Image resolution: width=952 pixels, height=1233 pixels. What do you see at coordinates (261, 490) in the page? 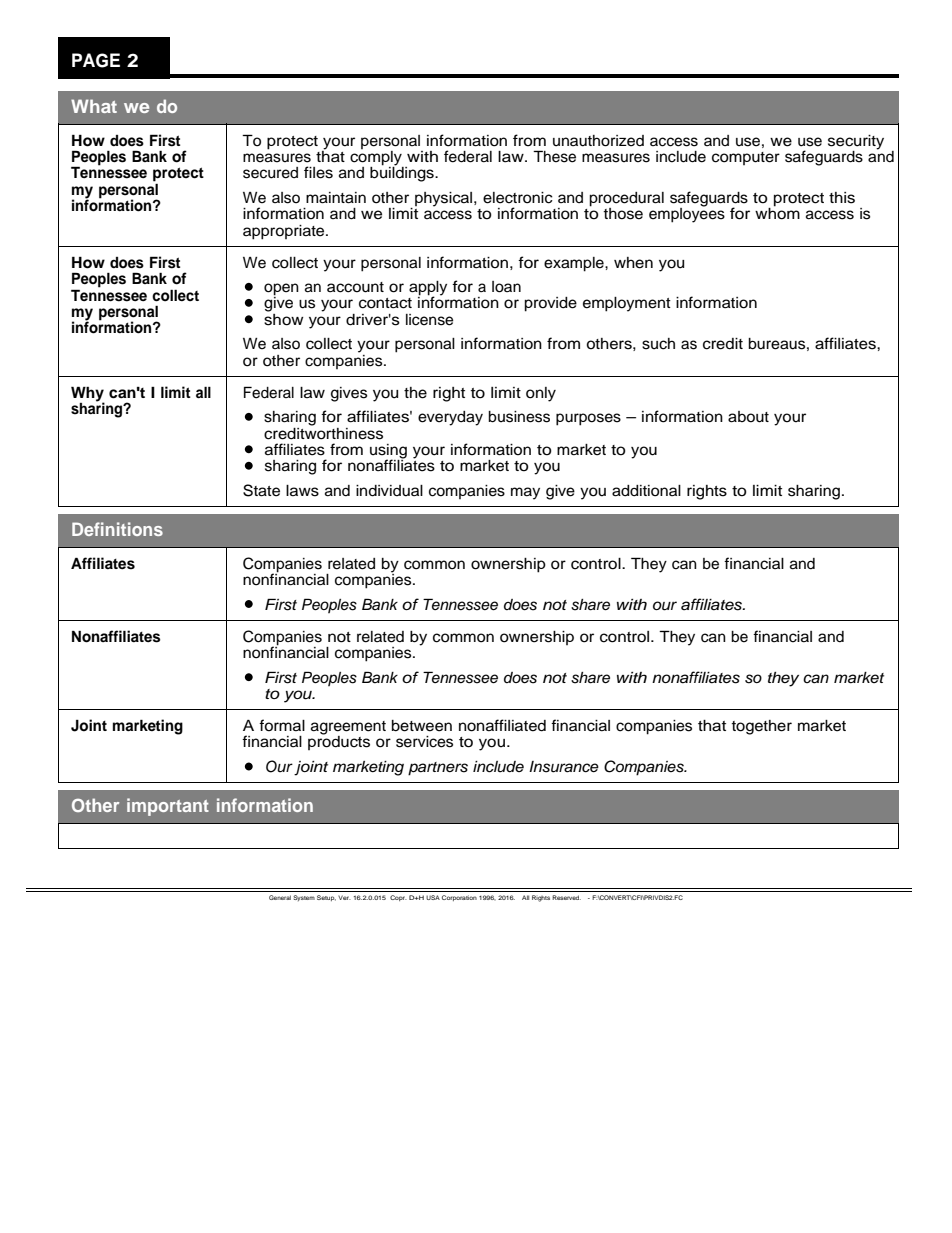
I see `State` at bounding box center [261, 490].
